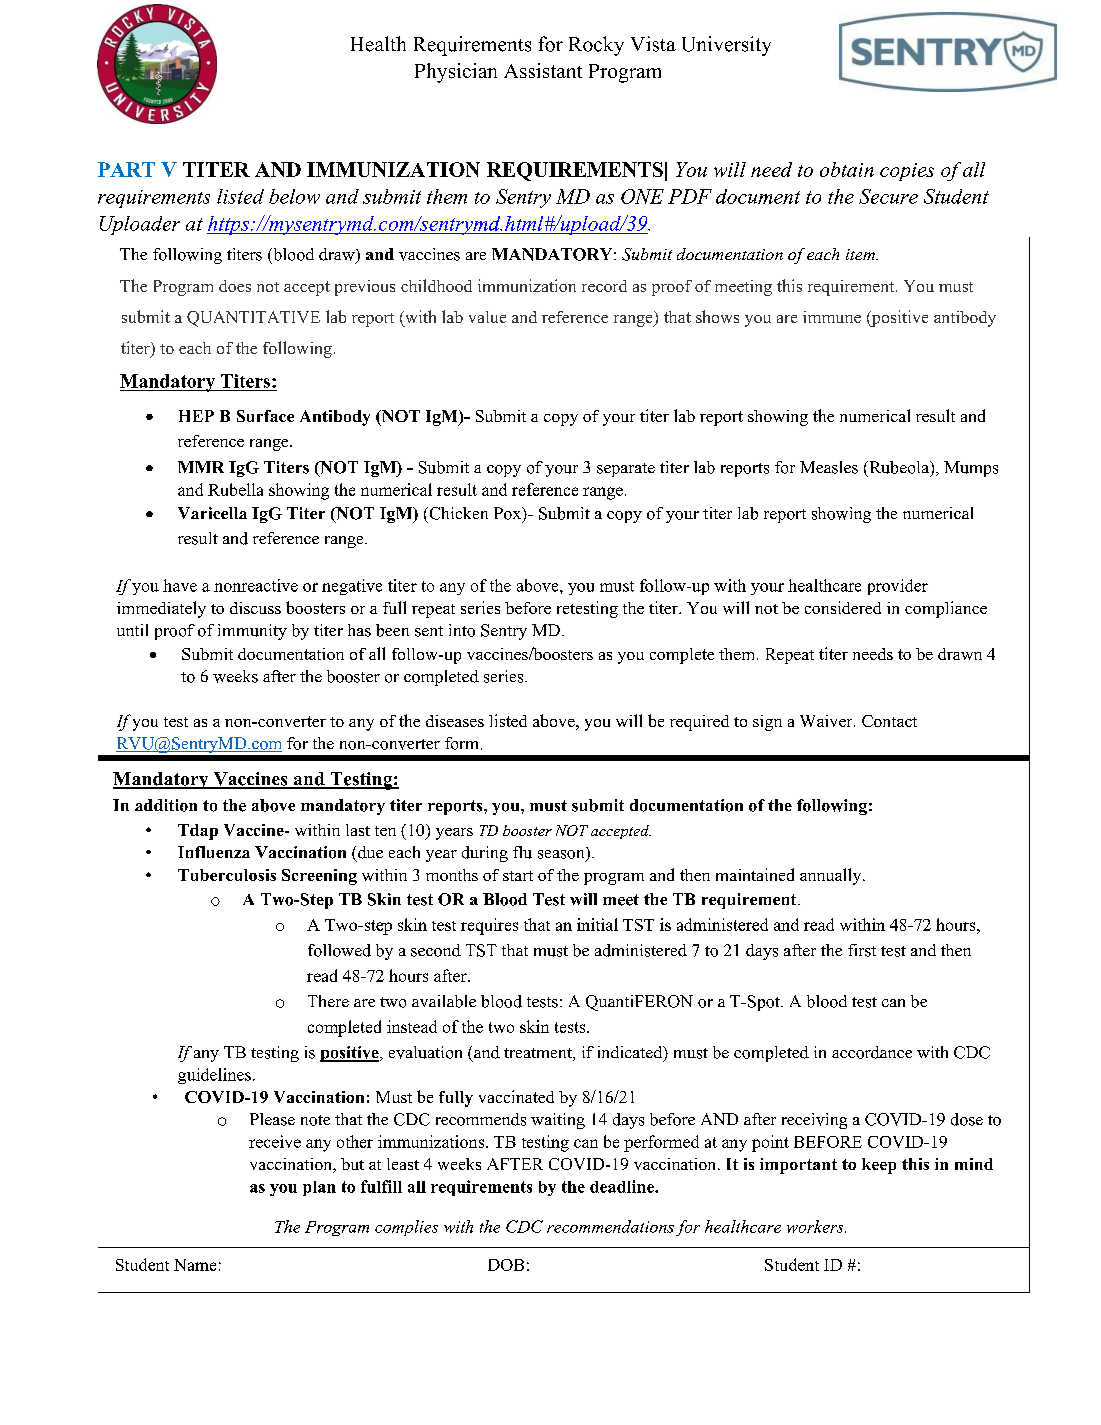 The height and width of the screenshot is (1425, 1101). What do you see at coordinates (610, 1226) in the screenshot?
I see `recommendations` at bounding box center [610, 1226].
